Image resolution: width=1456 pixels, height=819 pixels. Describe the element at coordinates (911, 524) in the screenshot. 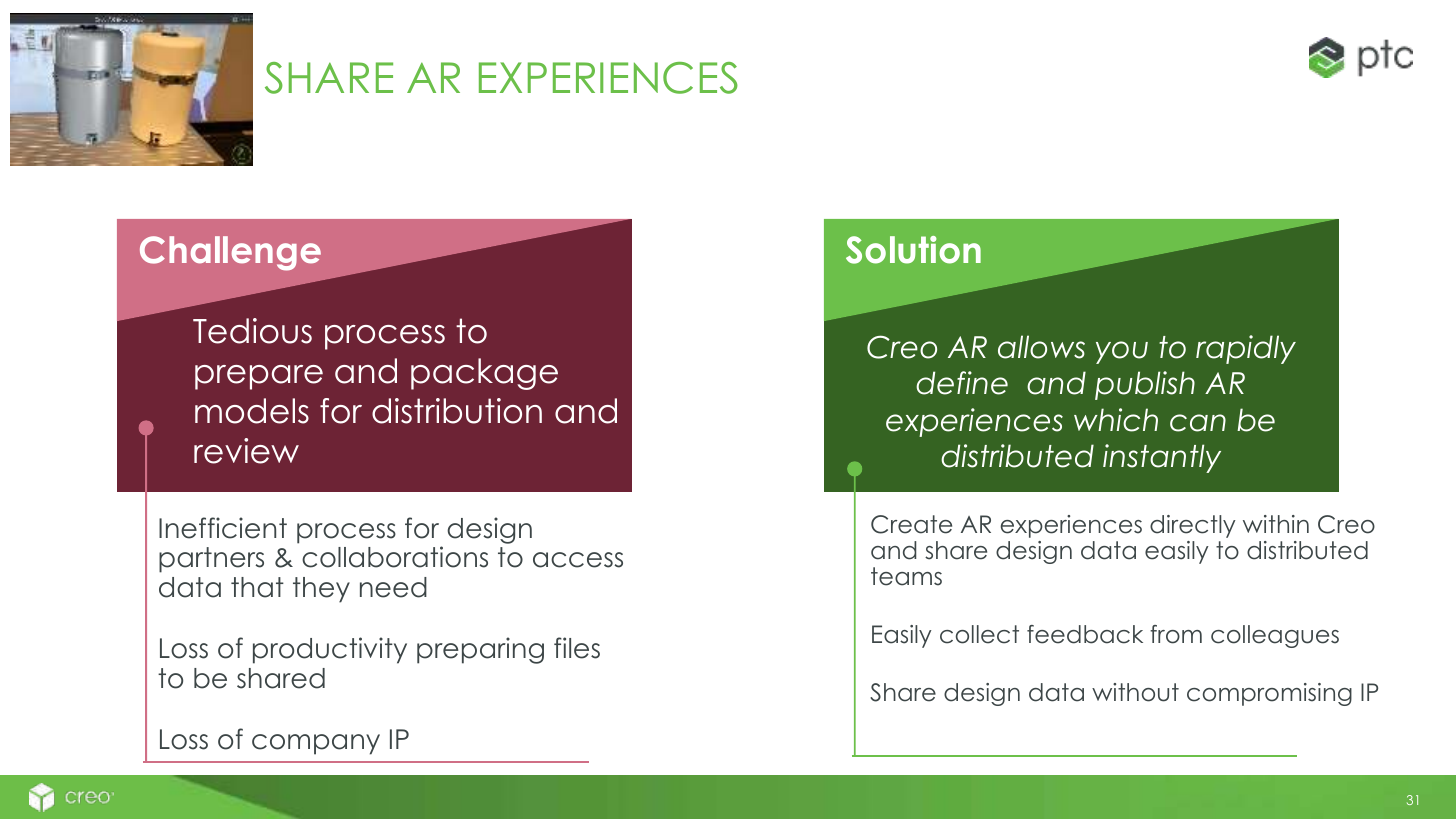

I see `Create` at that location.
